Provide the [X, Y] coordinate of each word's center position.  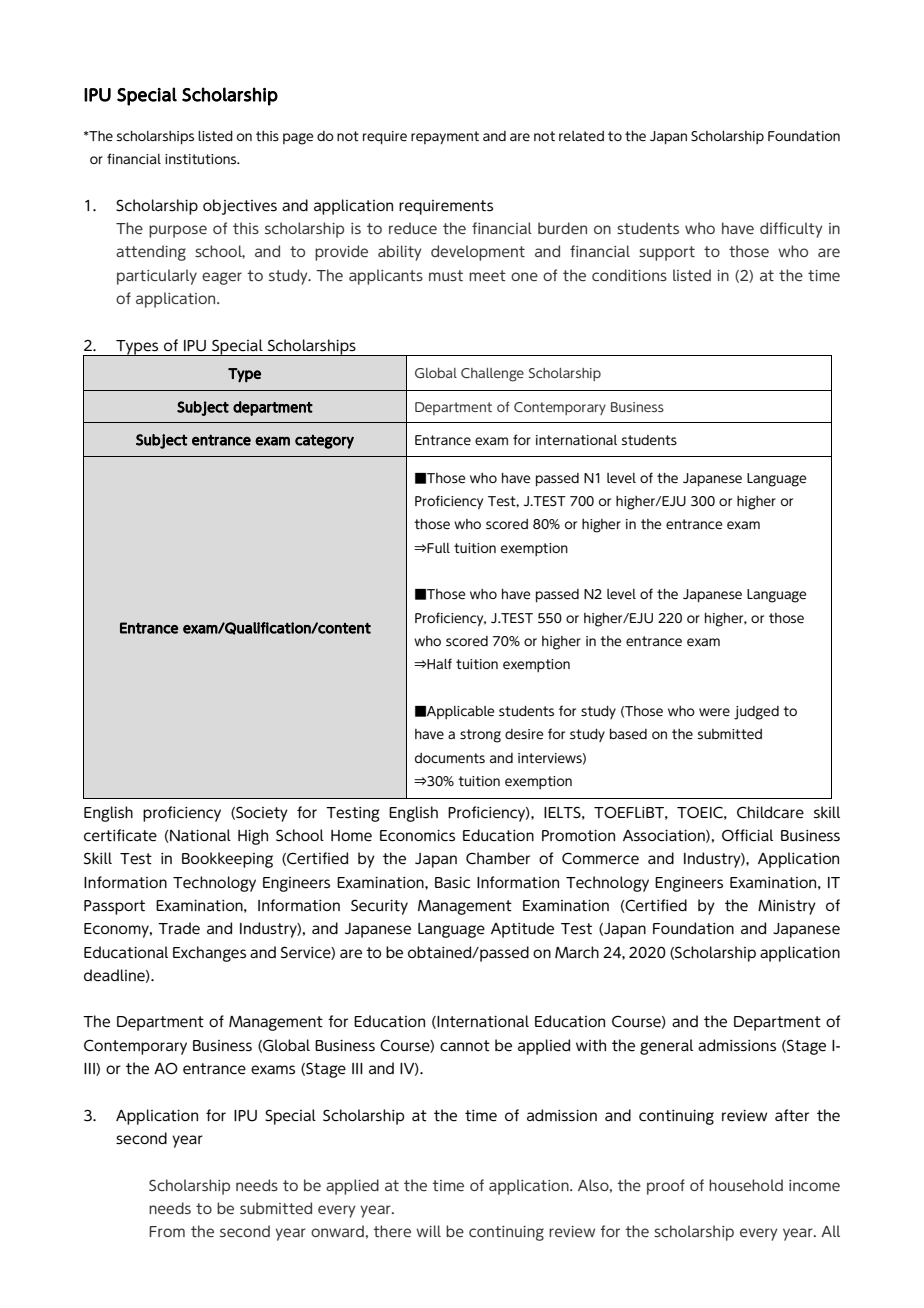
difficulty [791, 230]
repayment [445, 138]
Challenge [492, 375]
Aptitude [522, 930]
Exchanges [209, 954]
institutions [202, 159]
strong [480, 736]
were [714, 712]
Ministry [787, 907]
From [167, 1231]
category [324, 441]
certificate [120, 835]
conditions [629, 275]
